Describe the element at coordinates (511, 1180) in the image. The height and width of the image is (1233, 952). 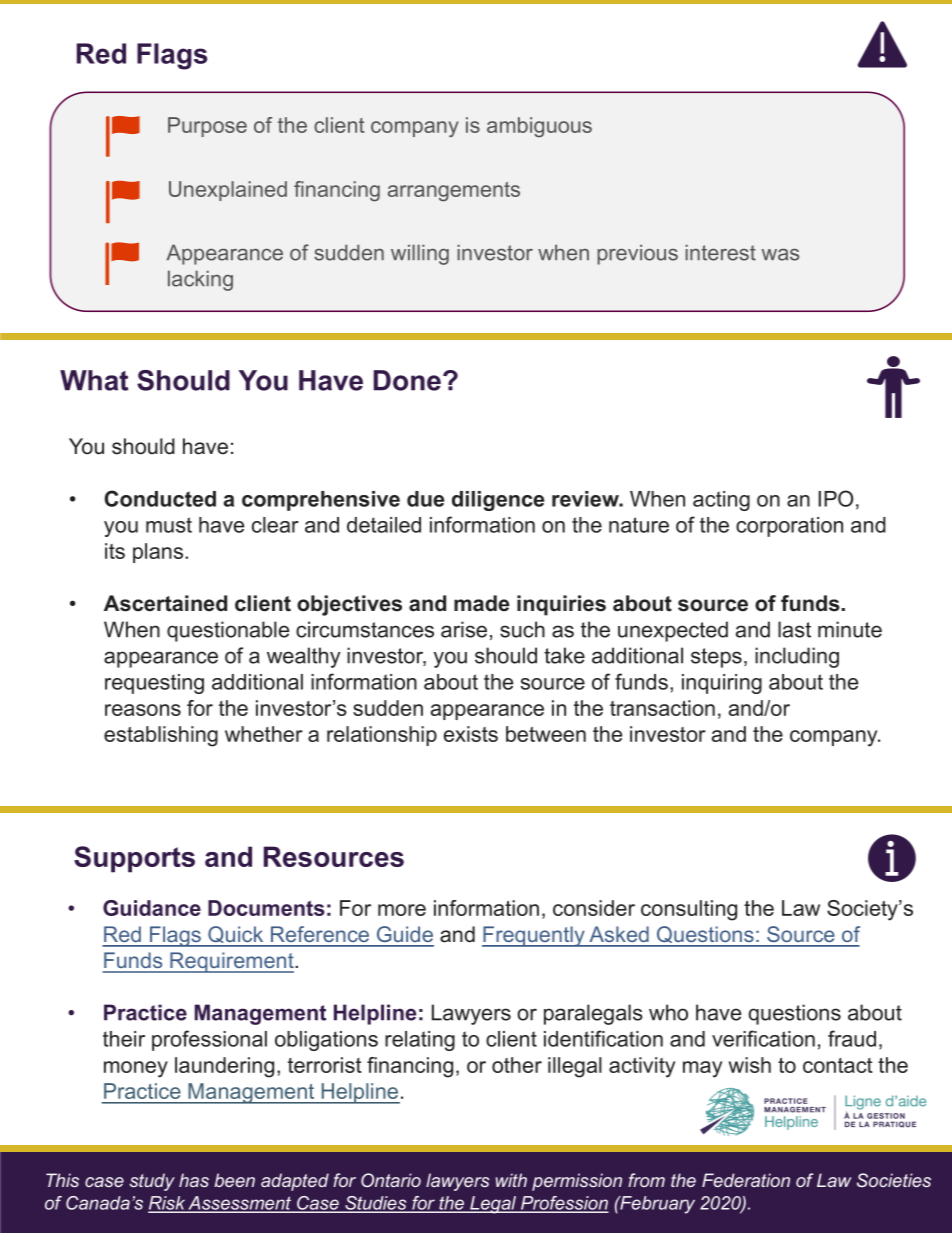
I see `with` at that location.
